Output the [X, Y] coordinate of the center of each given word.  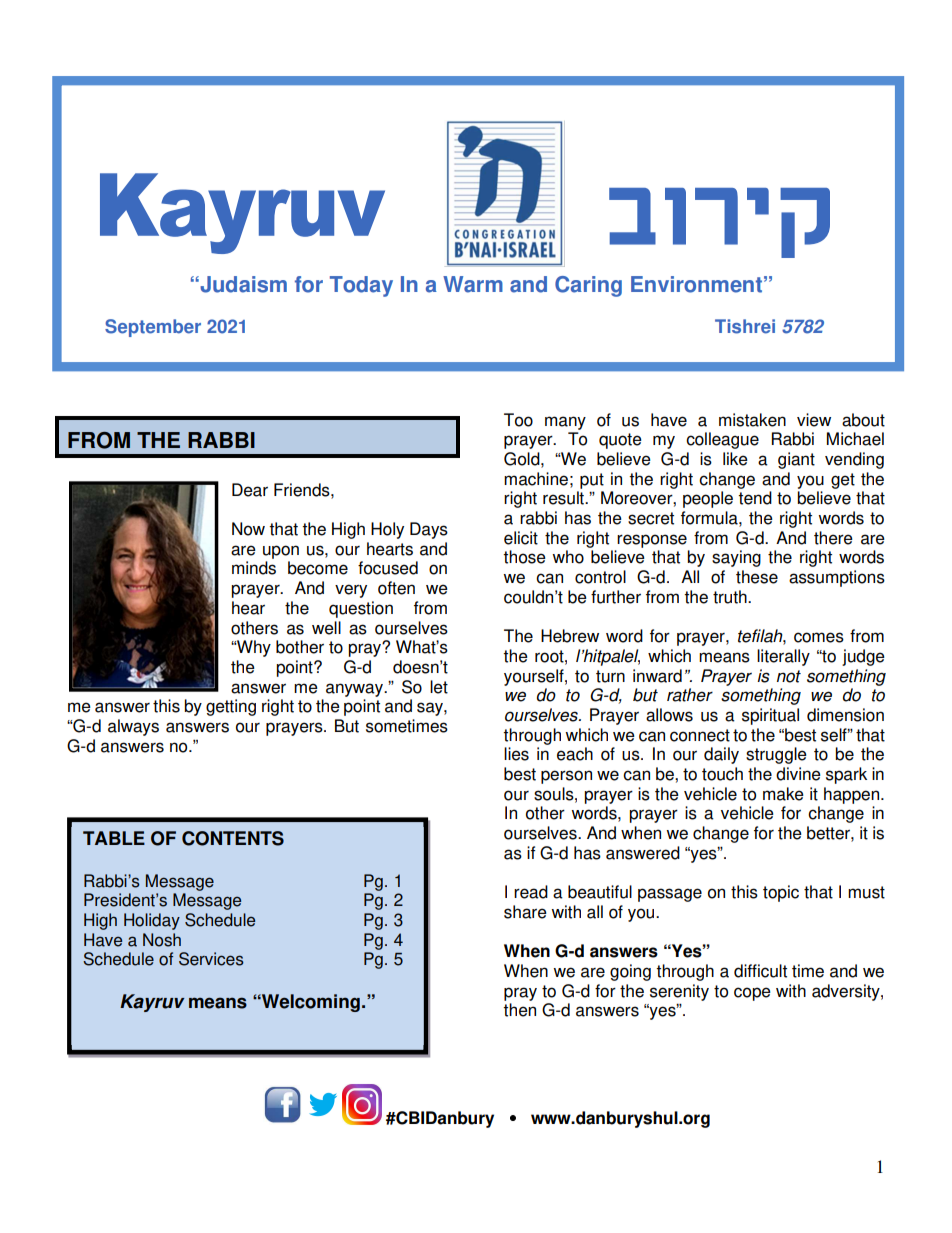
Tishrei [745, 326]
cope [752, 994]
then [519, 1010]
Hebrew [570, 636]
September [153, 328]
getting [231, 707]
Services [211, 959]
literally [783, 657]
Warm [473, 284]
